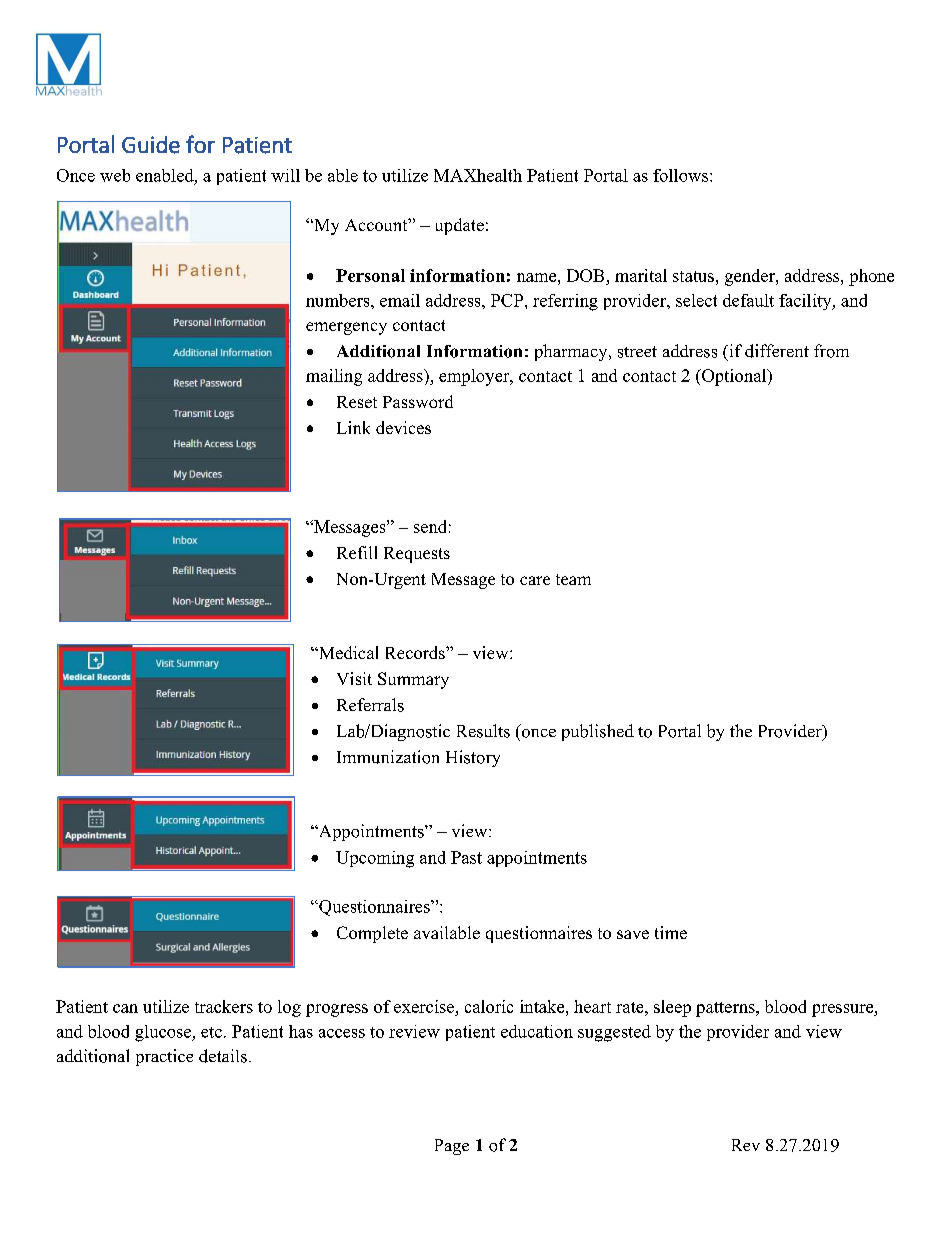 This screenshot has width=952, height=1233. I want to click on published, so click(598, 732).
